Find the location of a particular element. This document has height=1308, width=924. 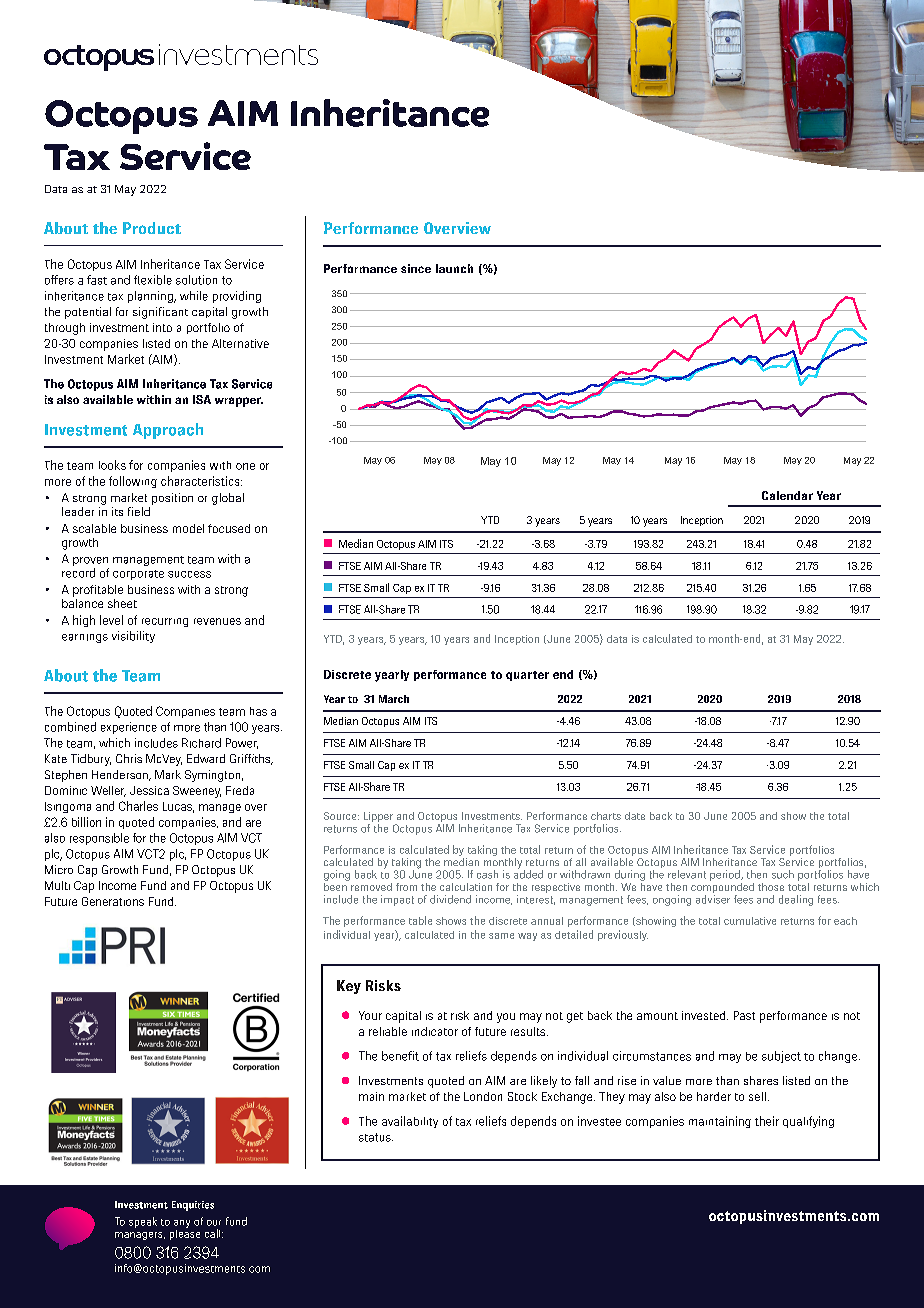

Past is located at coordinates (744, 1015).
